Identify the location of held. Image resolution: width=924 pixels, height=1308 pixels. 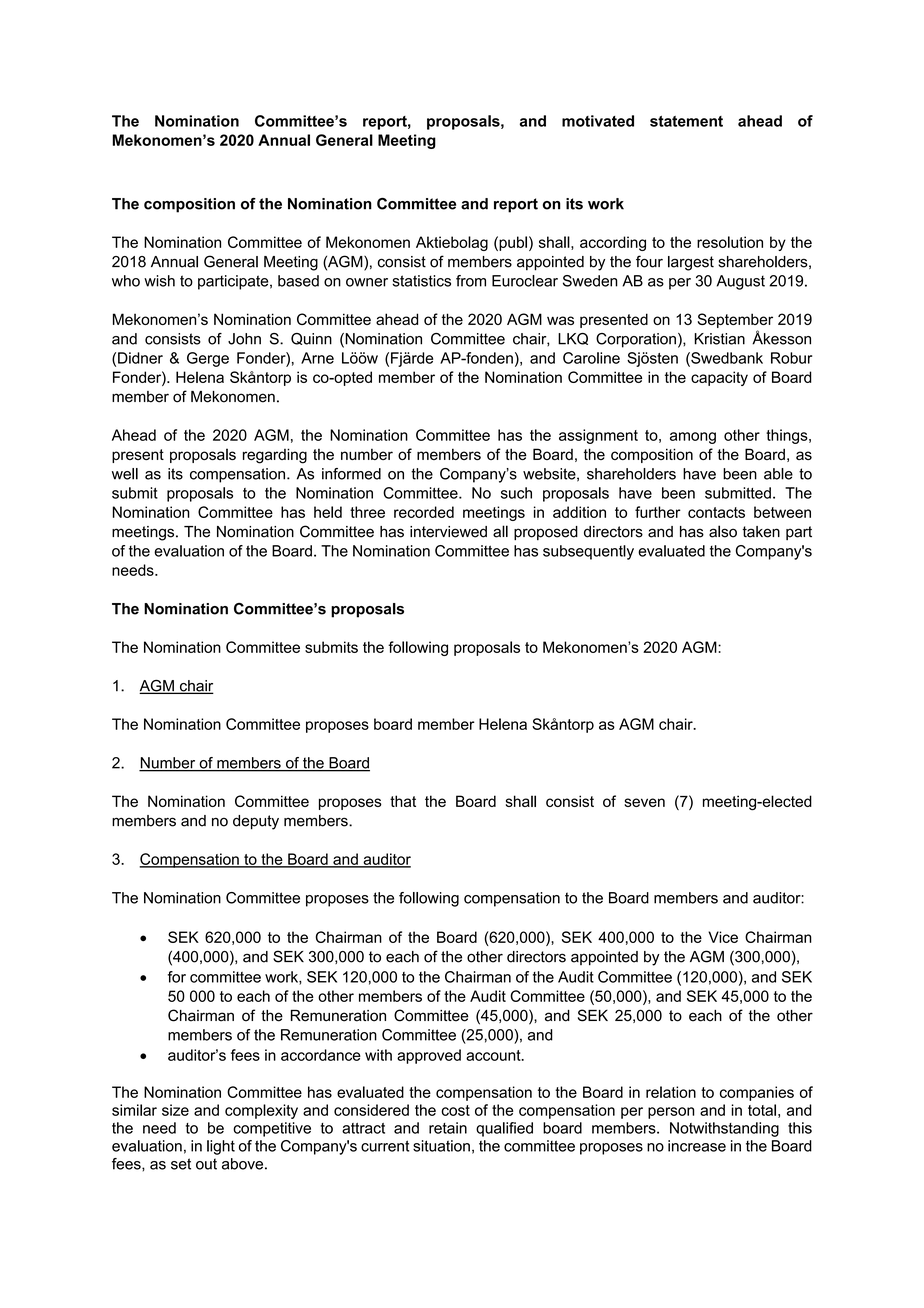
(328, 512).
